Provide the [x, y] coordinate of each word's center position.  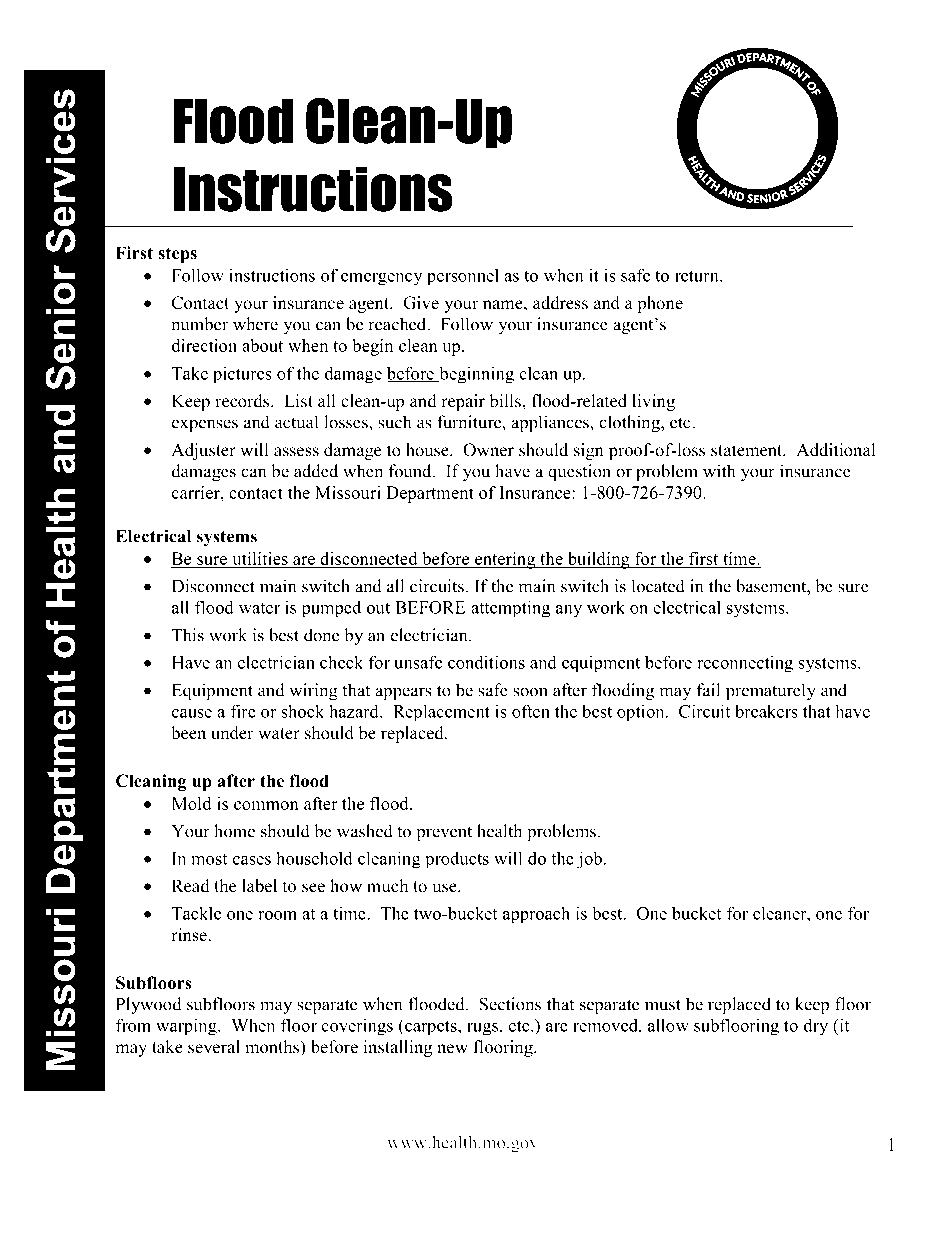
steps [177, 255]
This [188, 635]
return [698, 276]
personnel [463, 277]
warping [187, 1027]
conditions [486, 662]
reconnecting [745, 664]
